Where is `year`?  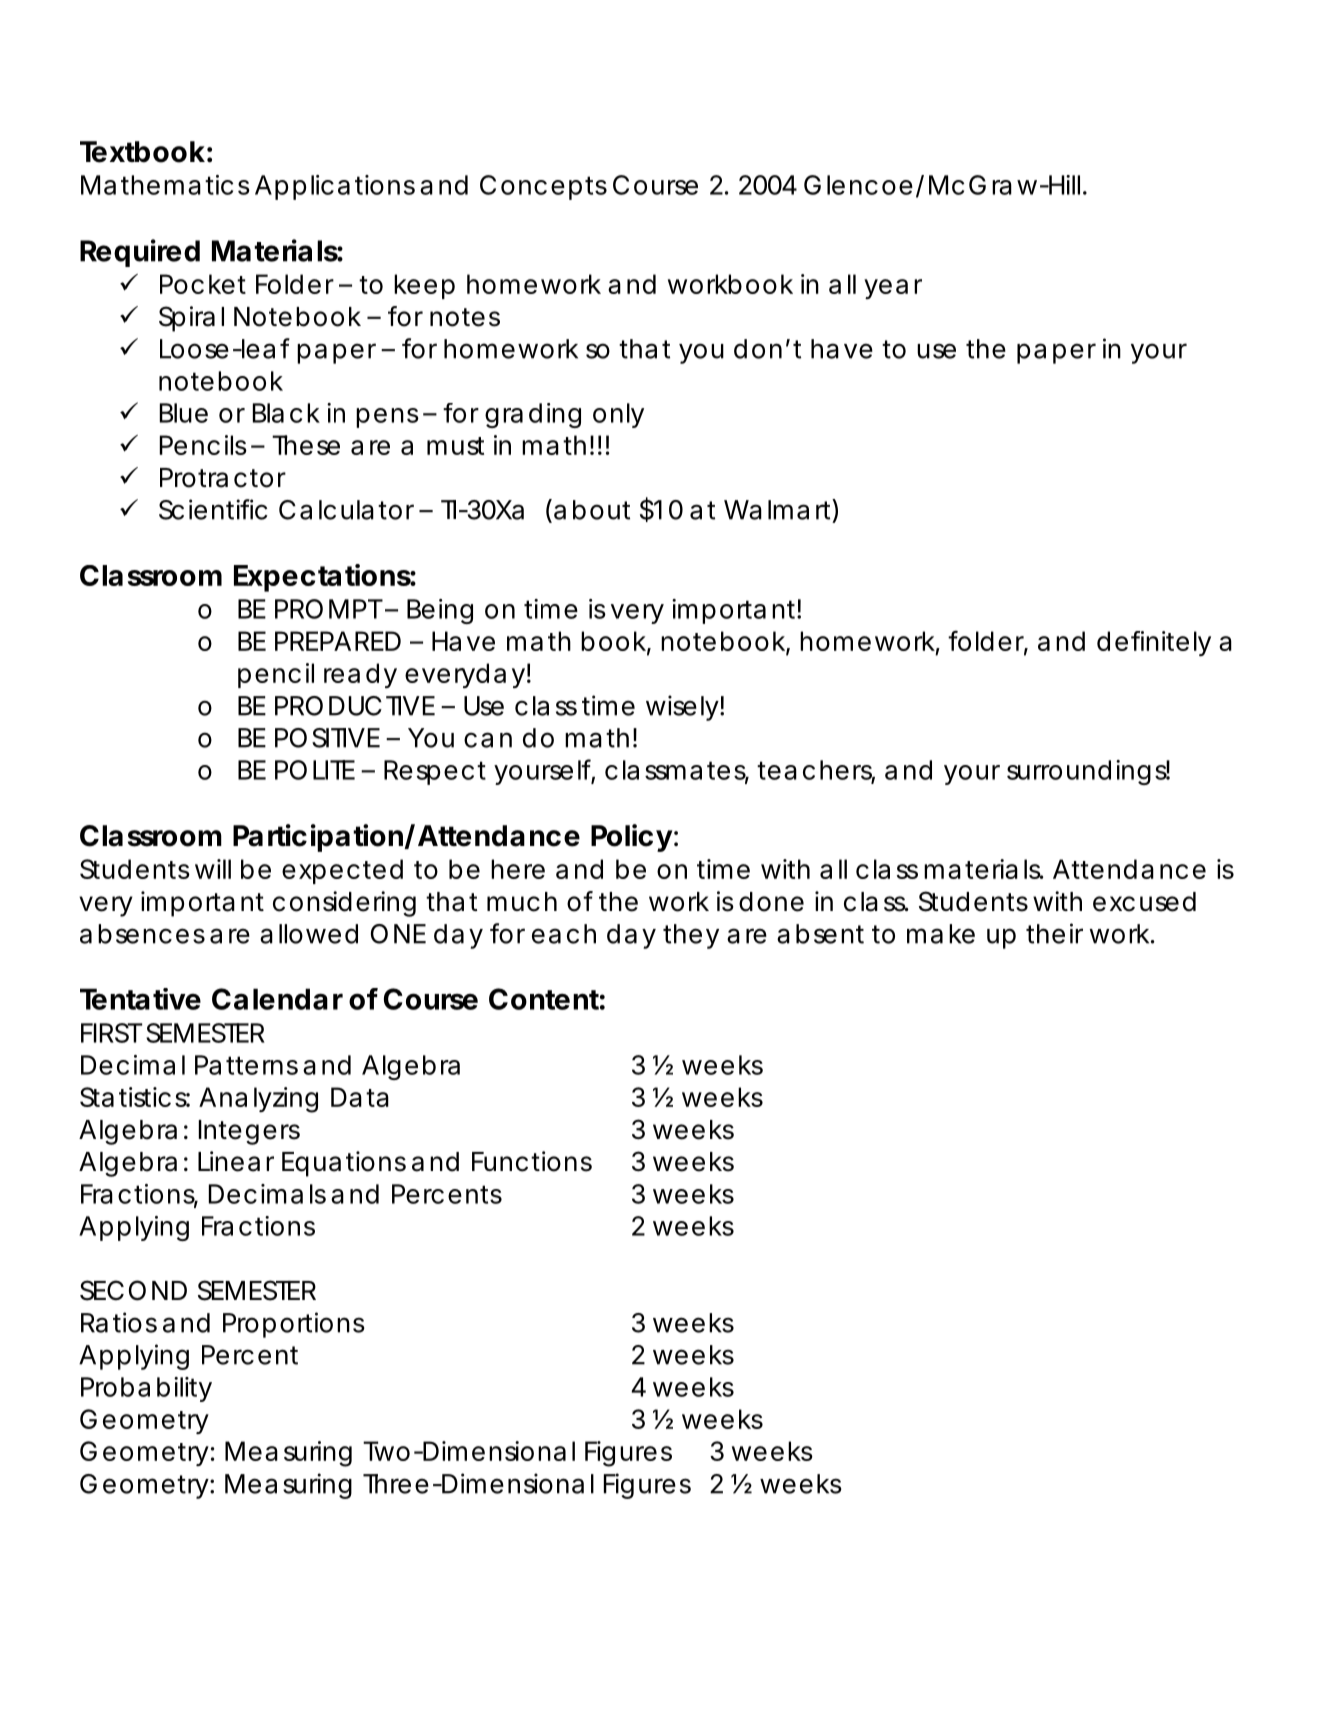
year is located at coordinates (893, 289).
